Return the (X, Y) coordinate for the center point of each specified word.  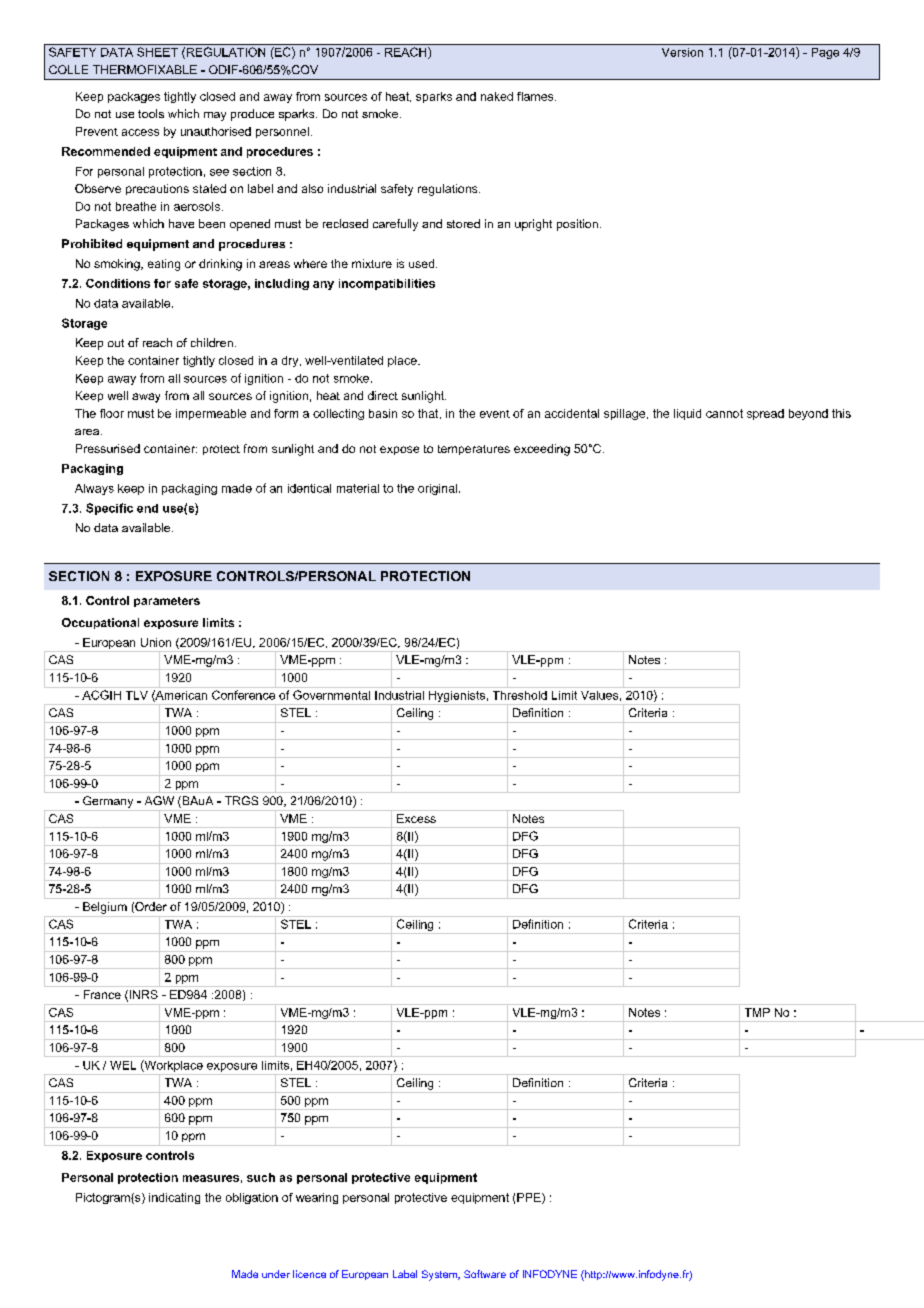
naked (497, 96)
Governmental (331, 695)
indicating (174, 1198)
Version (682, 52)
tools (151, 113)
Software (485, 1274)
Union (156, 642)
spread (765, 414)
